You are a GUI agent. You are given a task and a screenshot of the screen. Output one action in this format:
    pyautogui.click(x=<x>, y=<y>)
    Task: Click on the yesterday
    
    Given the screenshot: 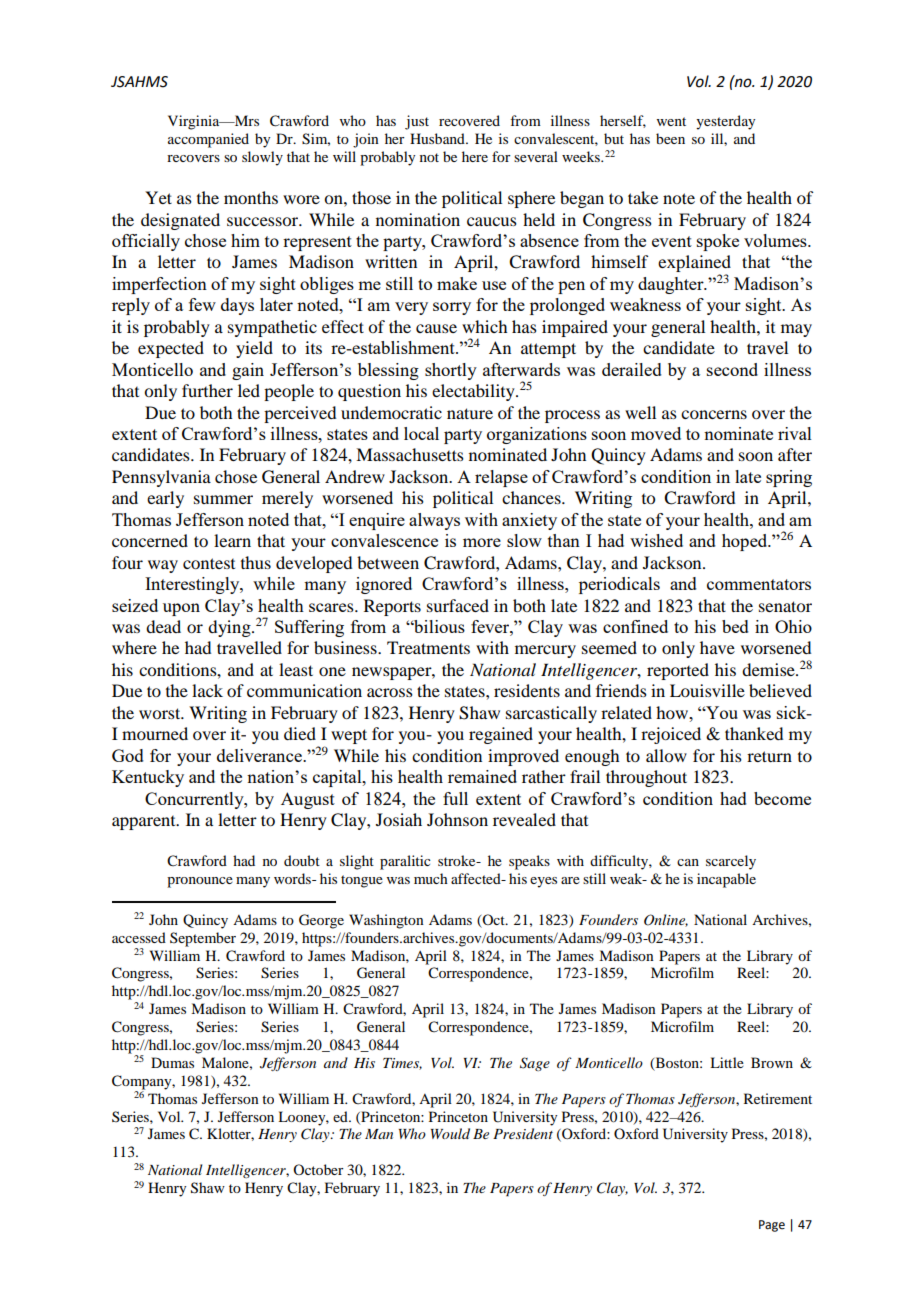 What is the action you would take?
    pyautogui.click(x=725, y=122)
